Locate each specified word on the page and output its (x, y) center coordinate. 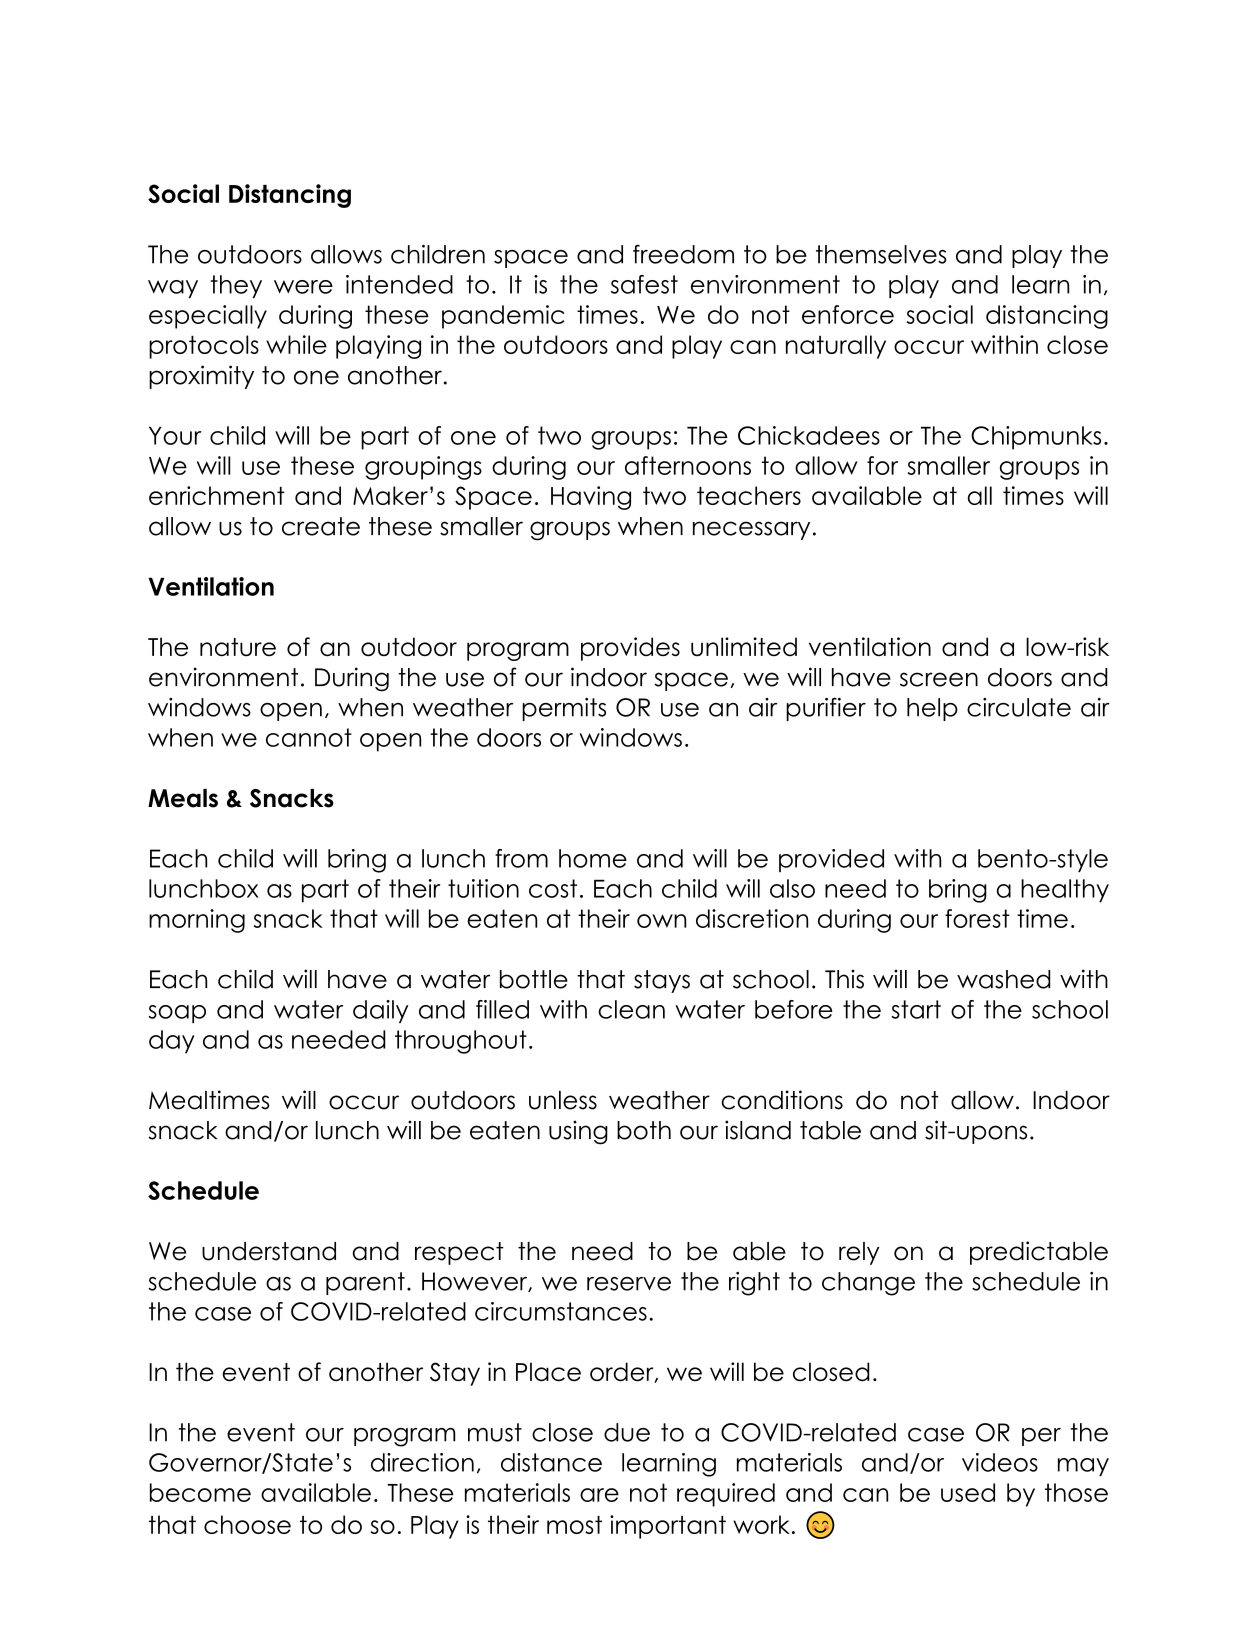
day (172, 1042)
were (303, 287)
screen (939, 679)
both (644, 1130)
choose (247, 1524)
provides (630, 649)
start (916, 1009)
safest (644, 284)
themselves (881, 254)
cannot (309, 737)
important (668, 1527)
